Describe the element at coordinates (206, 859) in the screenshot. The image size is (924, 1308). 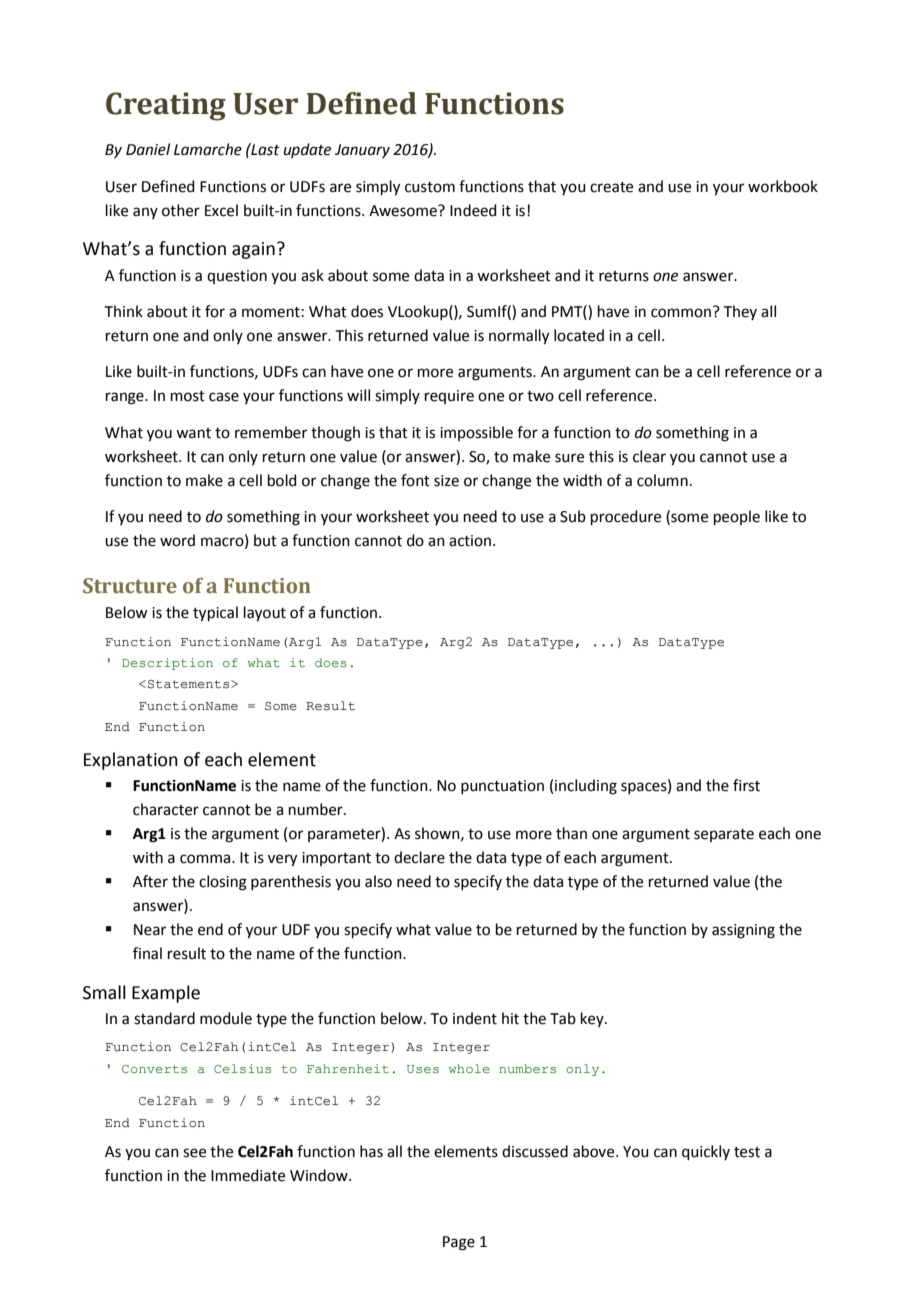
I see `comma` at that location.
